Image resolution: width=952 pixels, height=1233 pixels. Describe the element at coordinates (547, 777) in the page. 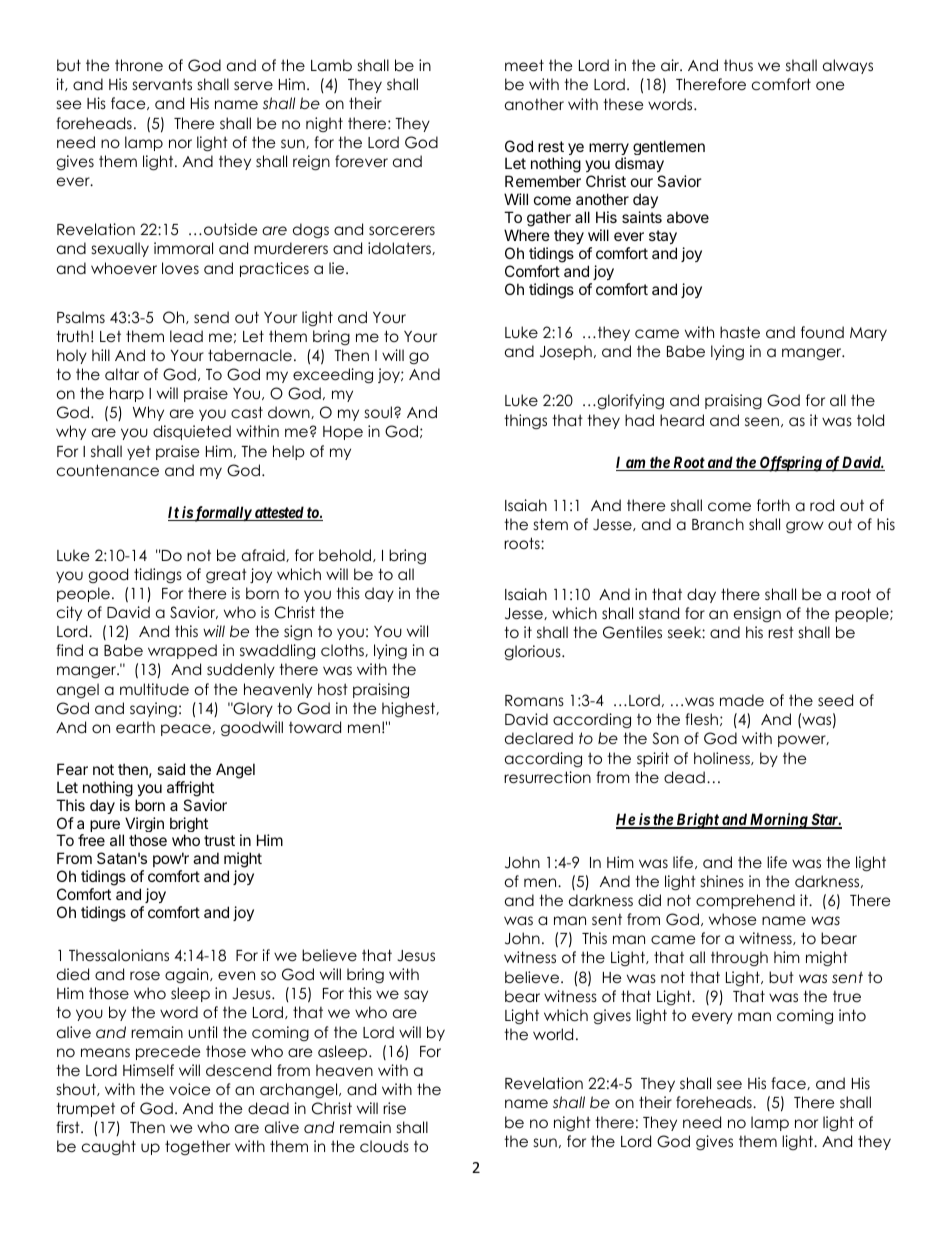

I see `resurrection` at that location.
